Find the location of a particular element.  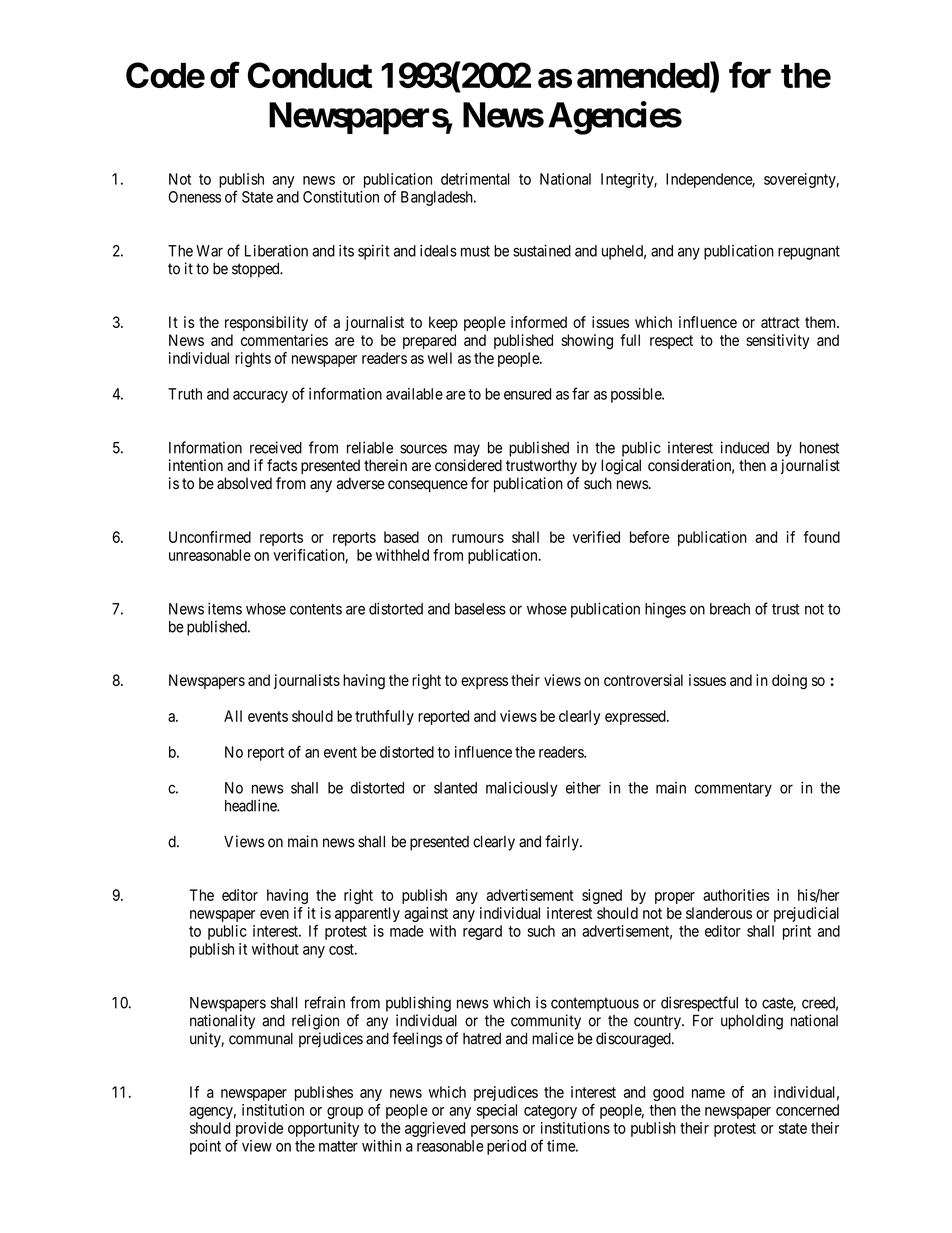

provide is located at coordinates (259, 1129).
